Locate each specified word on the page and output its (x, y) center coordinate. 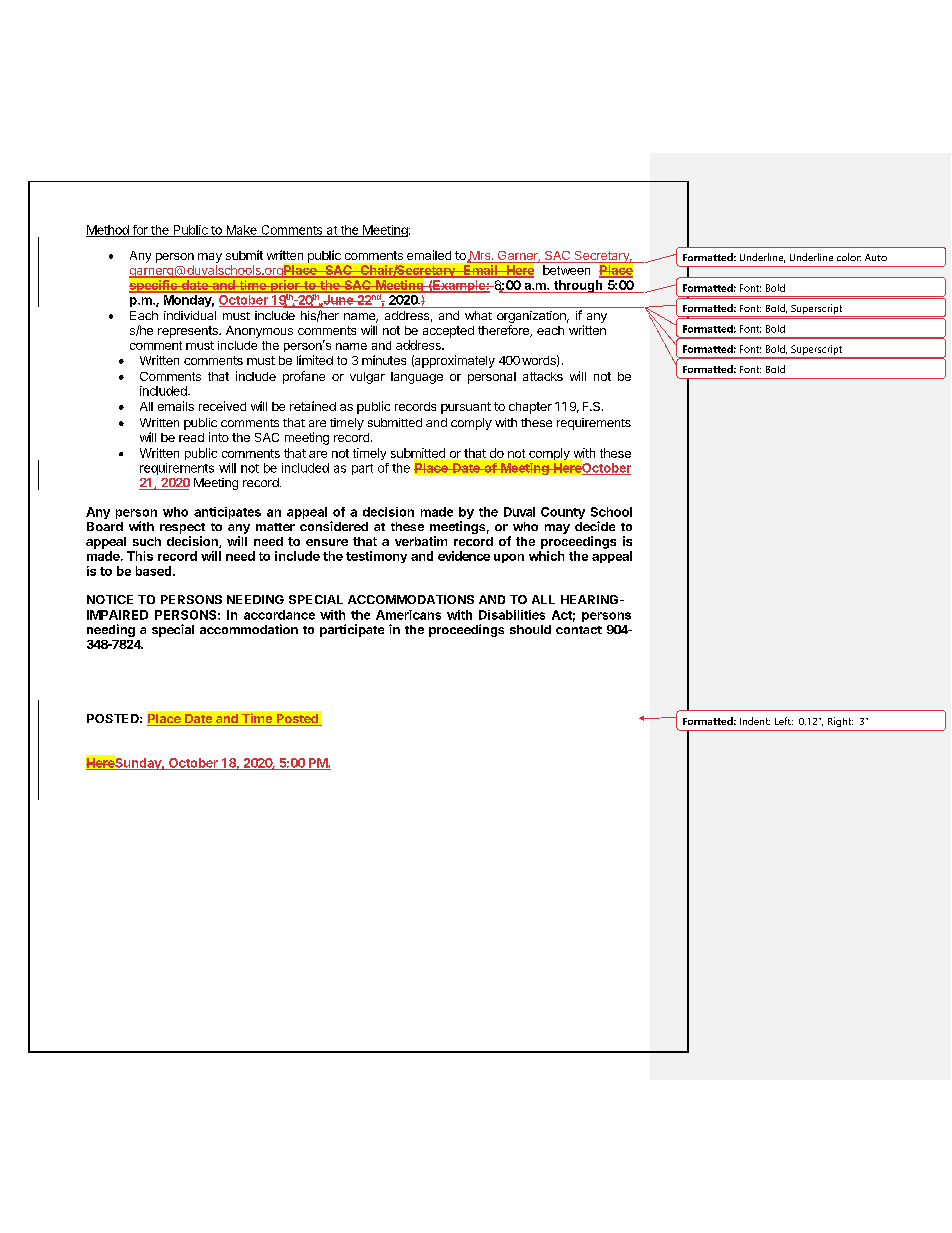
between (566, 270)
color (849, 257)
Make (241, 231)
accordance (279, 615)
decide (595, 526)
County (563, 513)
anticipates (227, 513)
